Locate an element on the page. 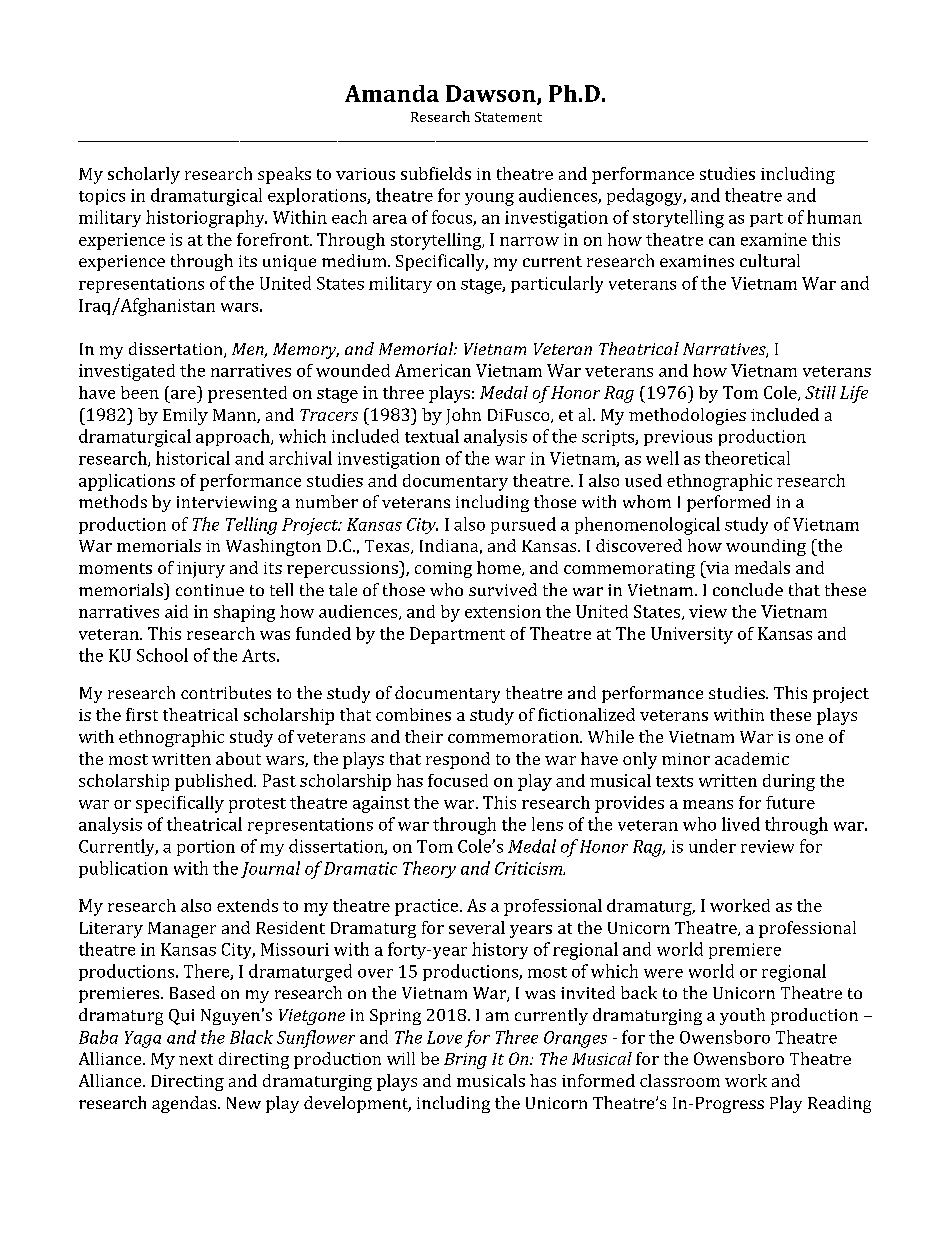  next is located at coordinates (196, 1059).
